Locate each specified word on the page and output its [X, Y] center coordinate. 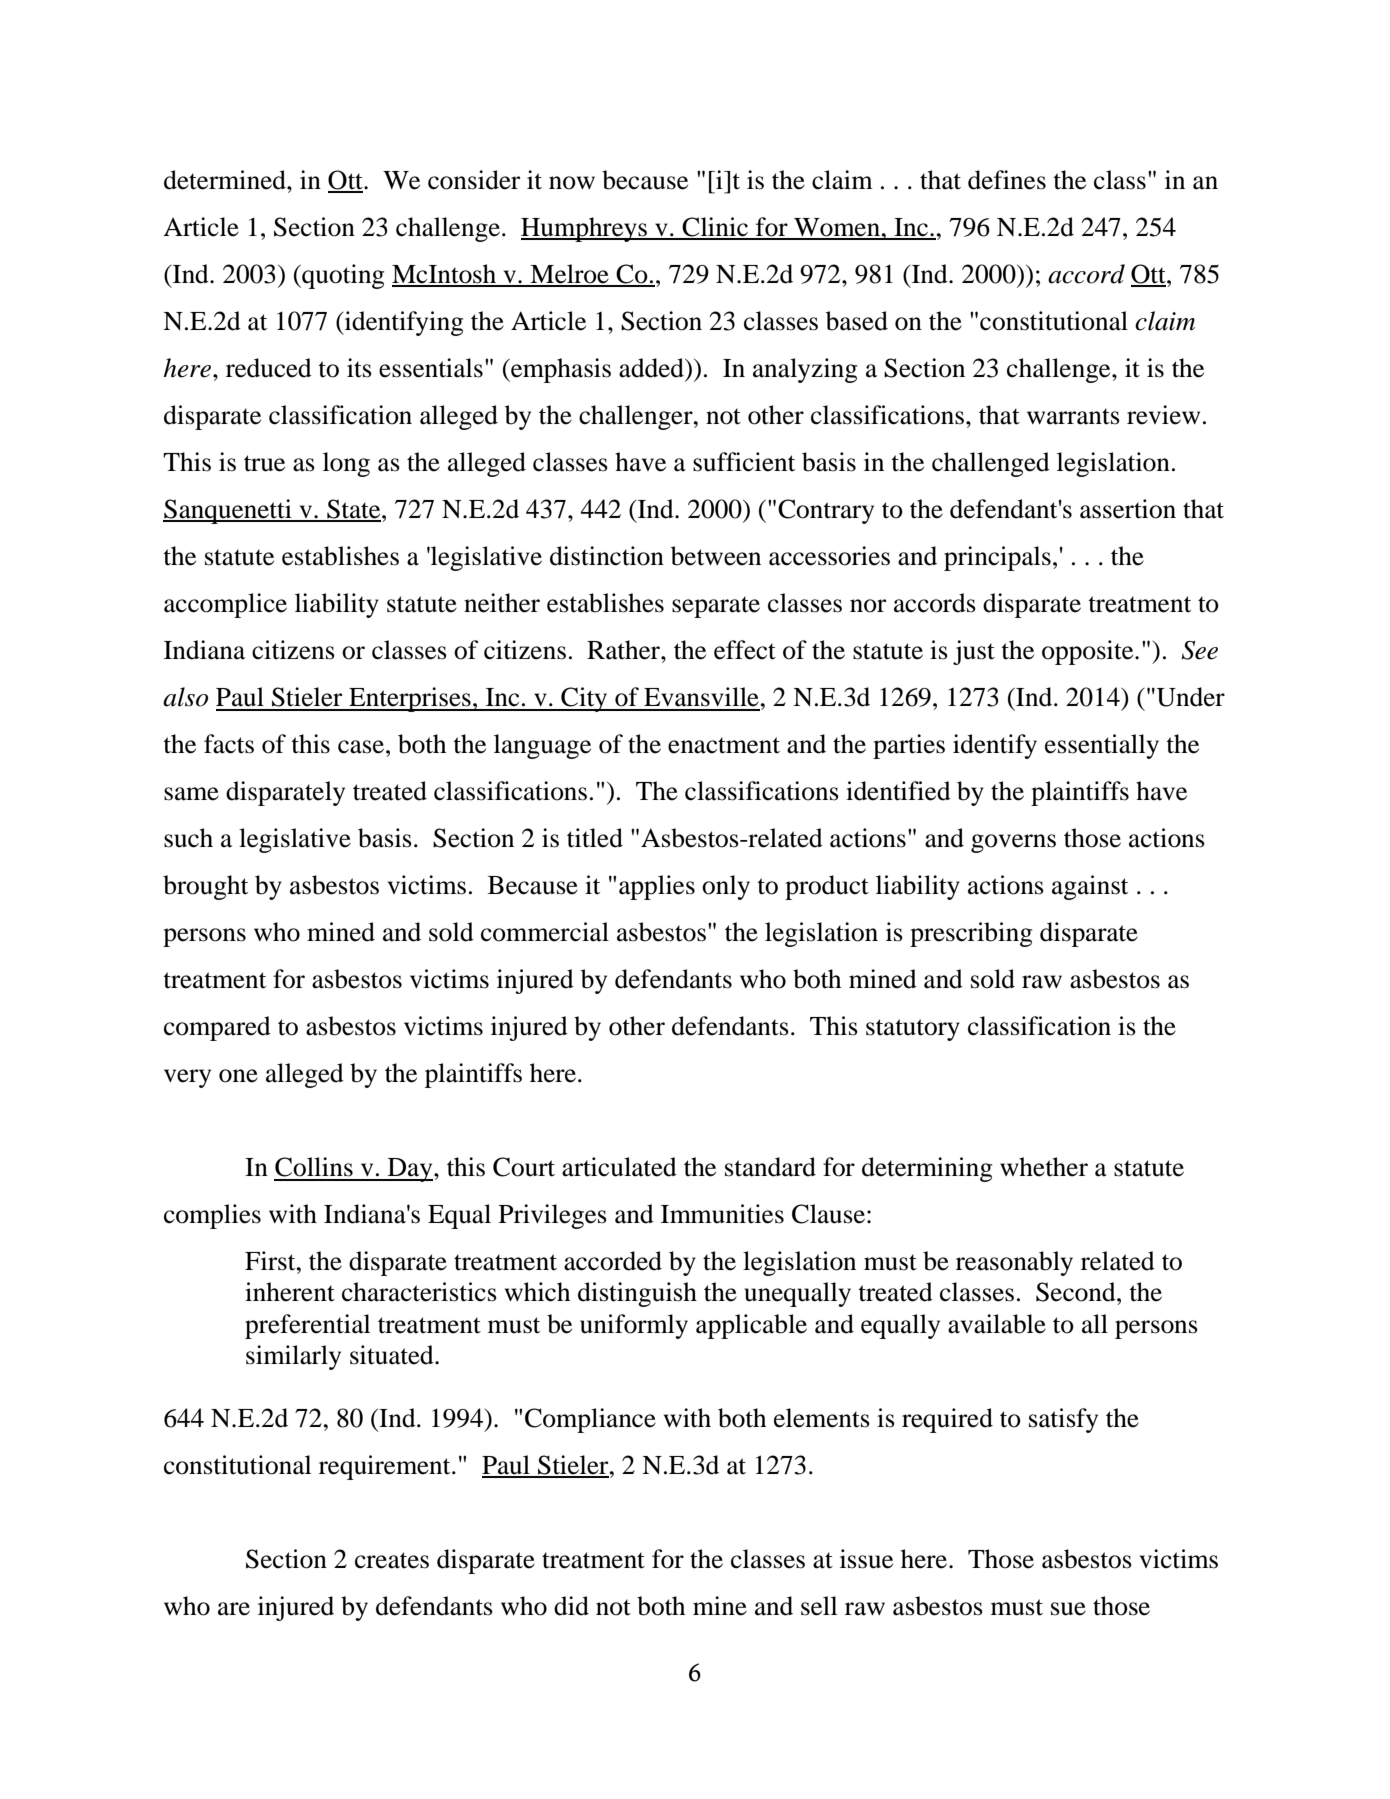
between [716, 556]
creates [392, 1560]
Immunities [722, 1214]
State [354, 510]
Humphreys [585, 229]
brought [205, 887]
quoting [342, 276]
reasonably [1014, 1263]
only [726, 887]
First [271, 1261]
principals [997, 558]
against [1090, 887]
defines [1007, 180]
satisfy [1063, 1420]
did [571, 1606]
